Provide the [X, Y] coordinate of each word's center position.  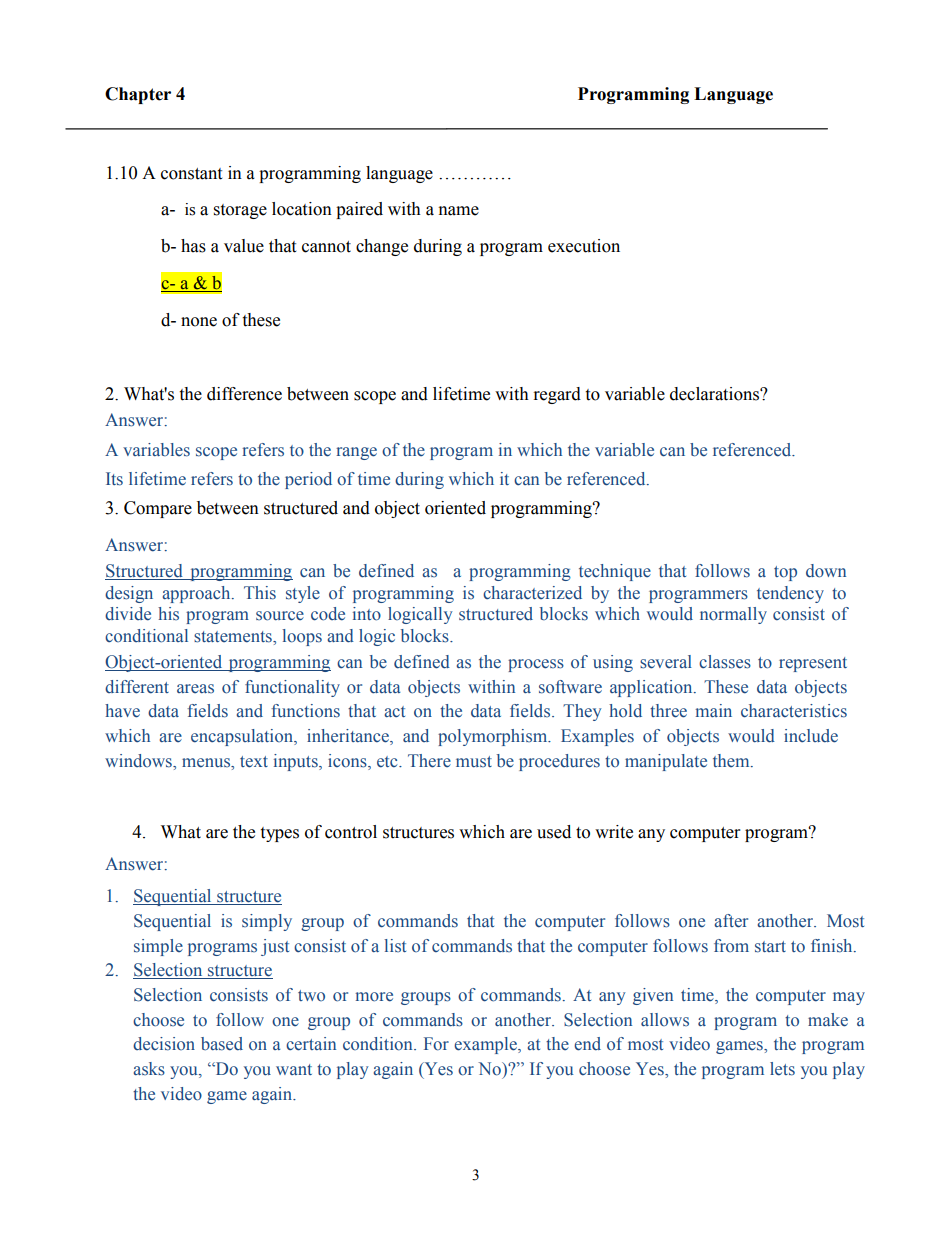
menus [207, 763]
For [436, 1044]
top [785, 573]
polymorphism [494, 737]
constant [191, 174]
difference [244, 394]
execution [584, 246]
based [222, 1044]
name [459, 211]
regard [557, 395]
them [732, 760]
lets [782, 1069]
